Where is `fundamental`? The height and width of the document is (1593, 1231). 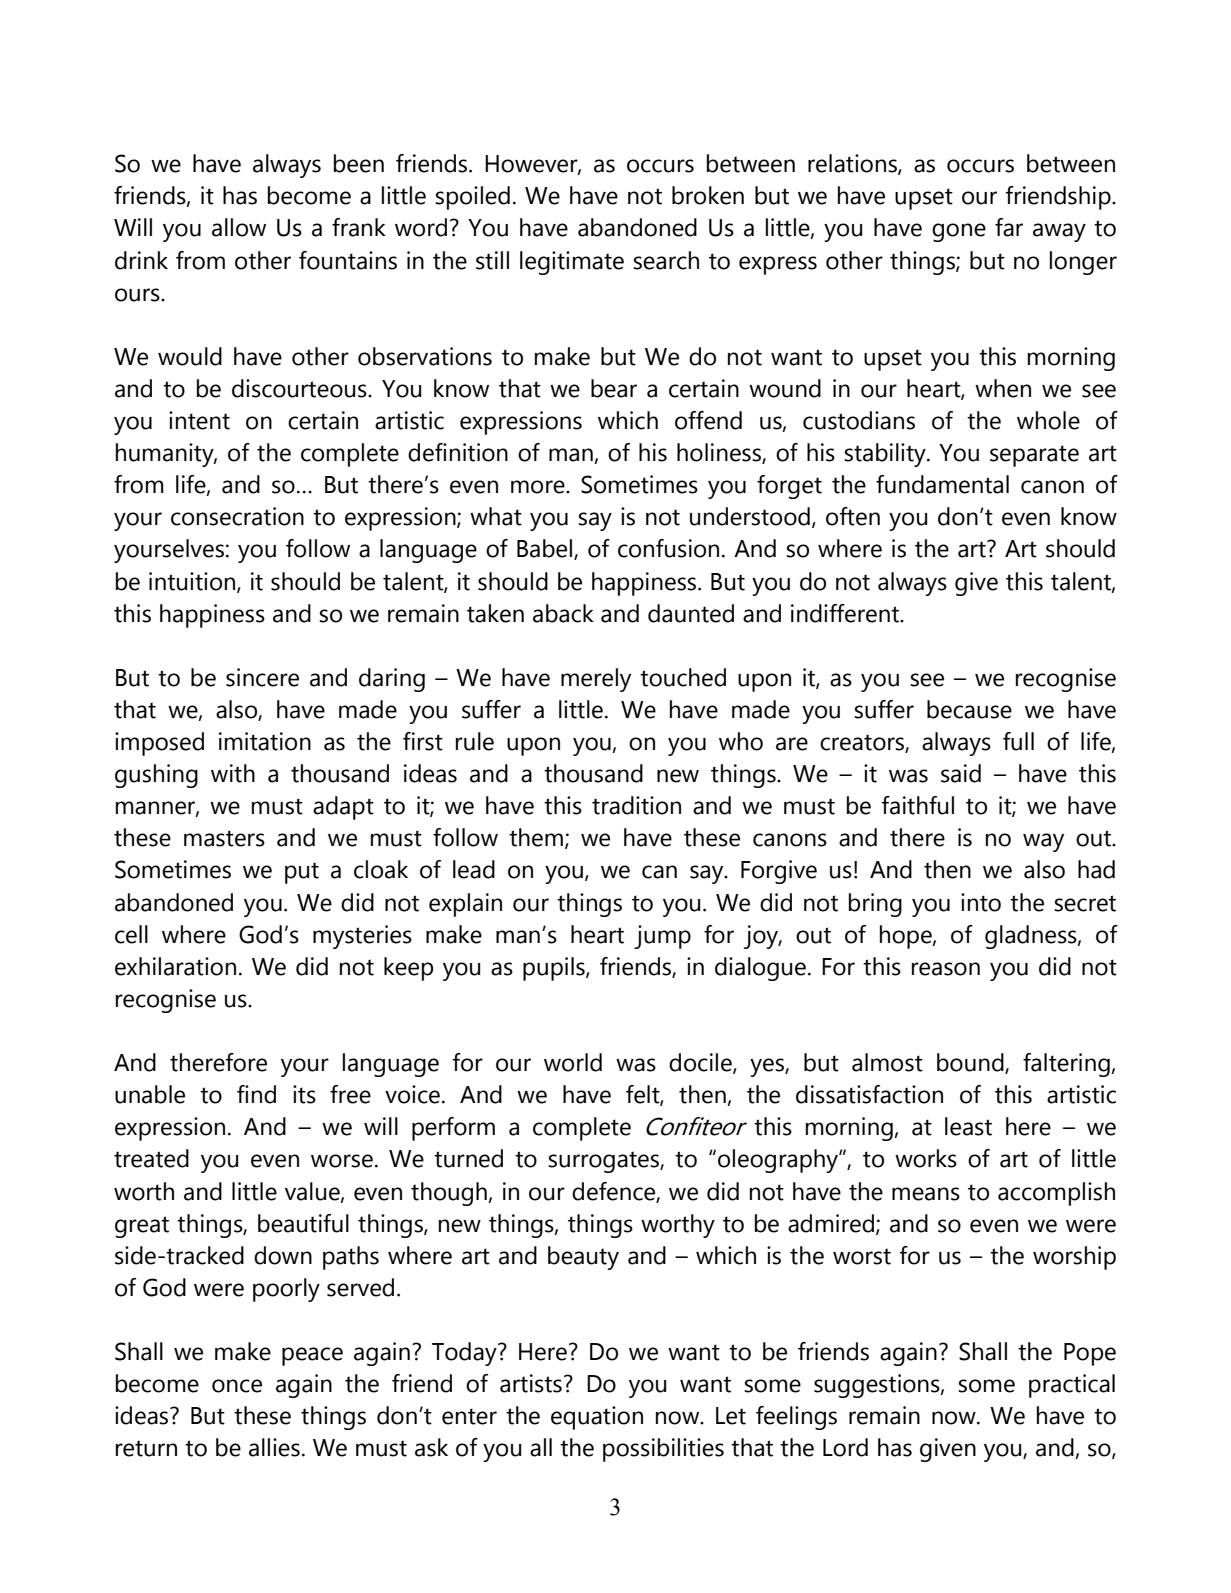
fundamental is located at coordinates (942, 484).
